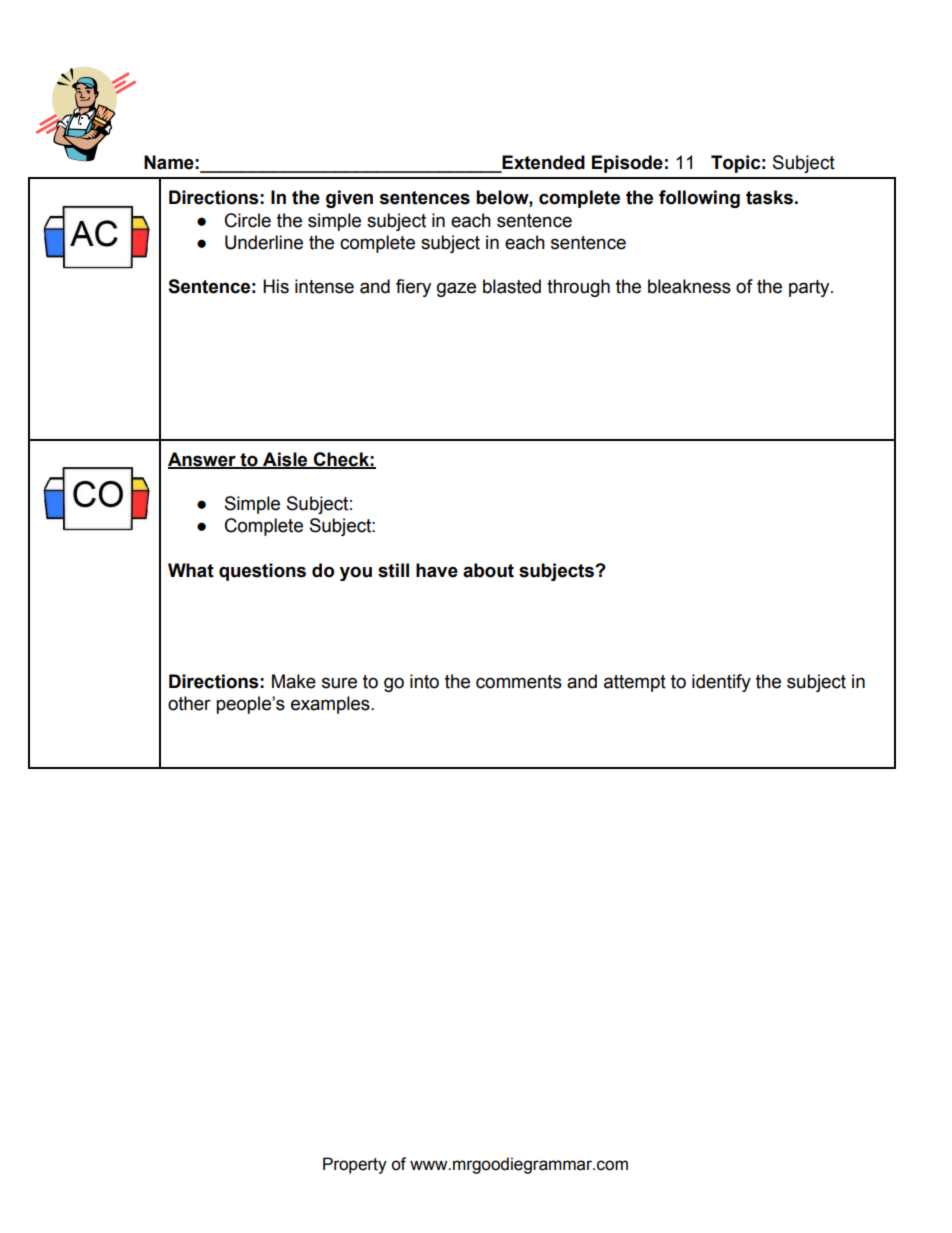 Image resolution: width=952 pixels, height=1233 pixels. I want to click on blasted, so click(512, 286).
